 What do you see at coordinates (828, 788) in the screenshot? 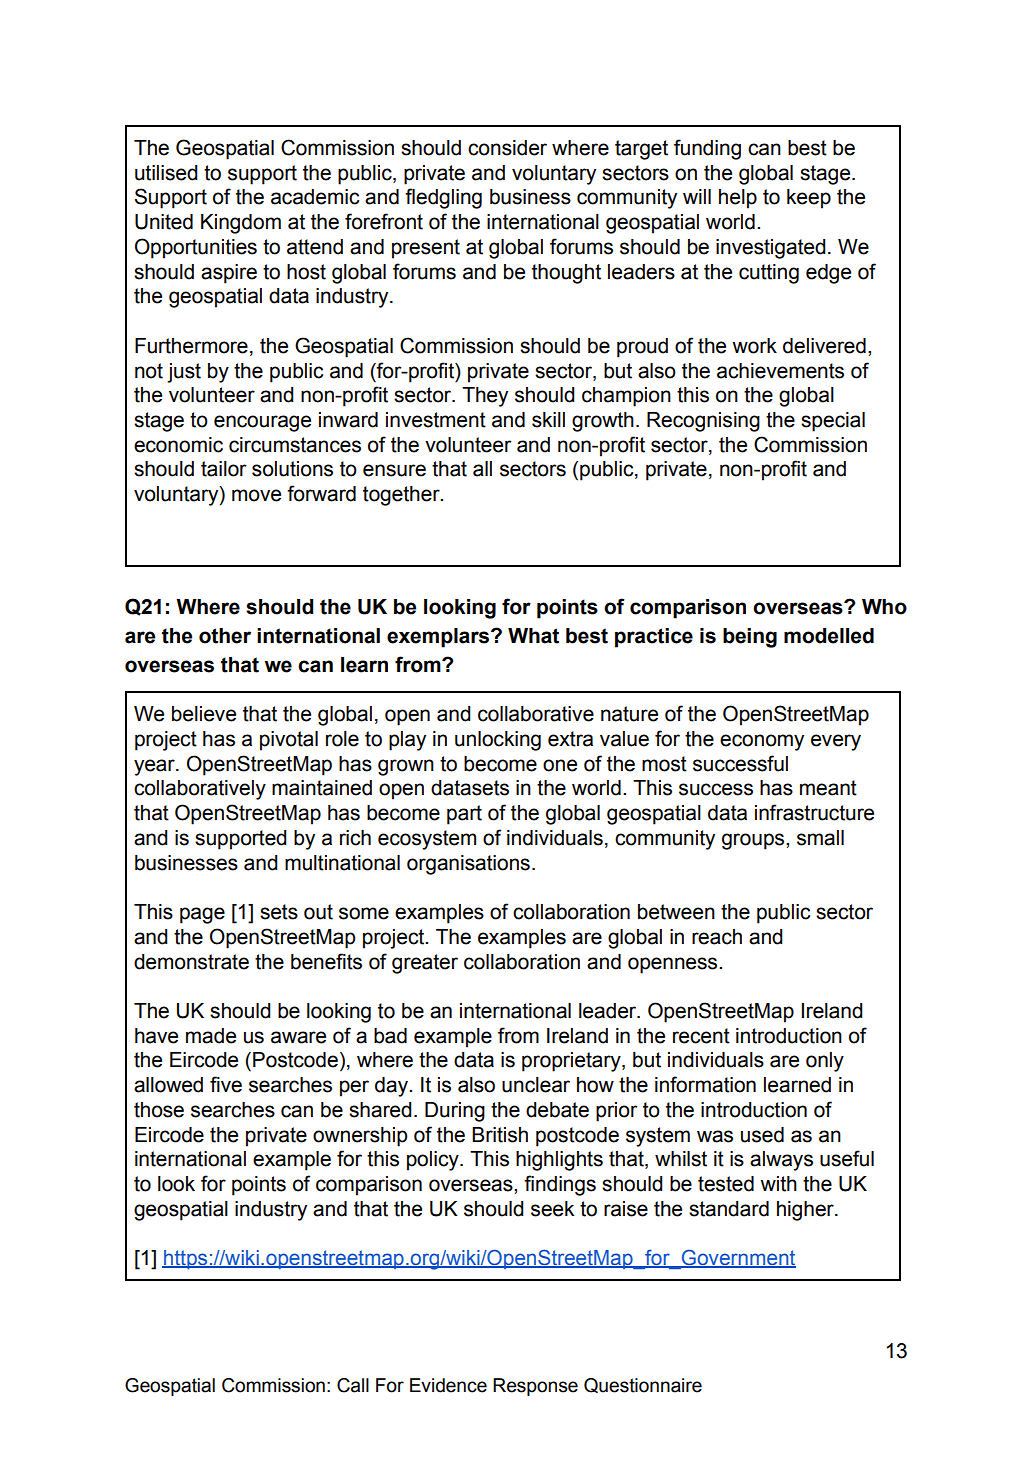
I see `meant` at bounding box center [828, 788].
